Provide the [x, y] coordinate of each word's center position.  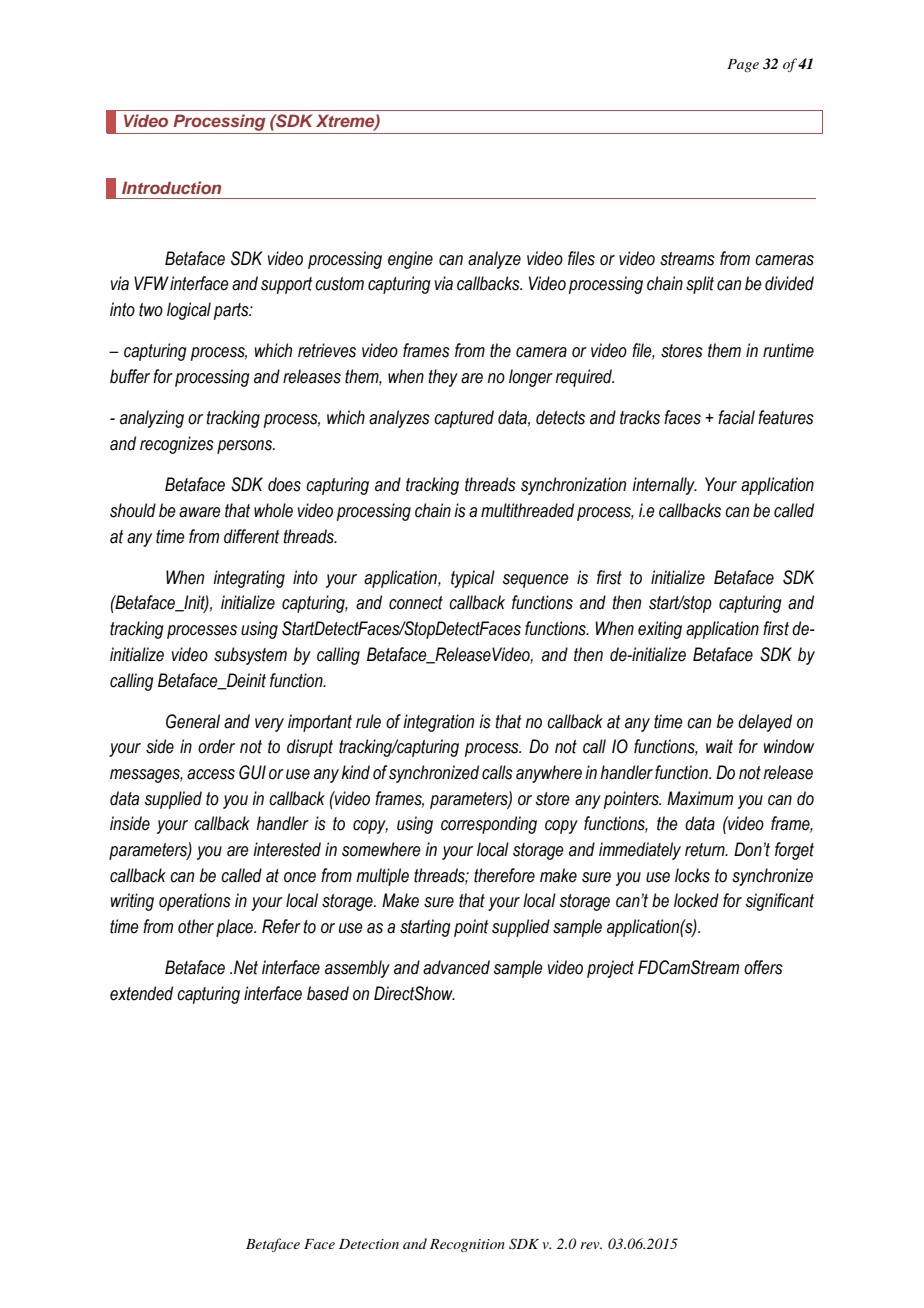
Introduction [171, 187]
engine [410, 260]
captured [464, 419]
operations [195, 902]
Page [743, 65]
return [706, 850]
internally [664, 486]
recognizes [177, 445]
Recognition [467, 1245]
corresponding [489, 825]
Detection [369, 1244]
